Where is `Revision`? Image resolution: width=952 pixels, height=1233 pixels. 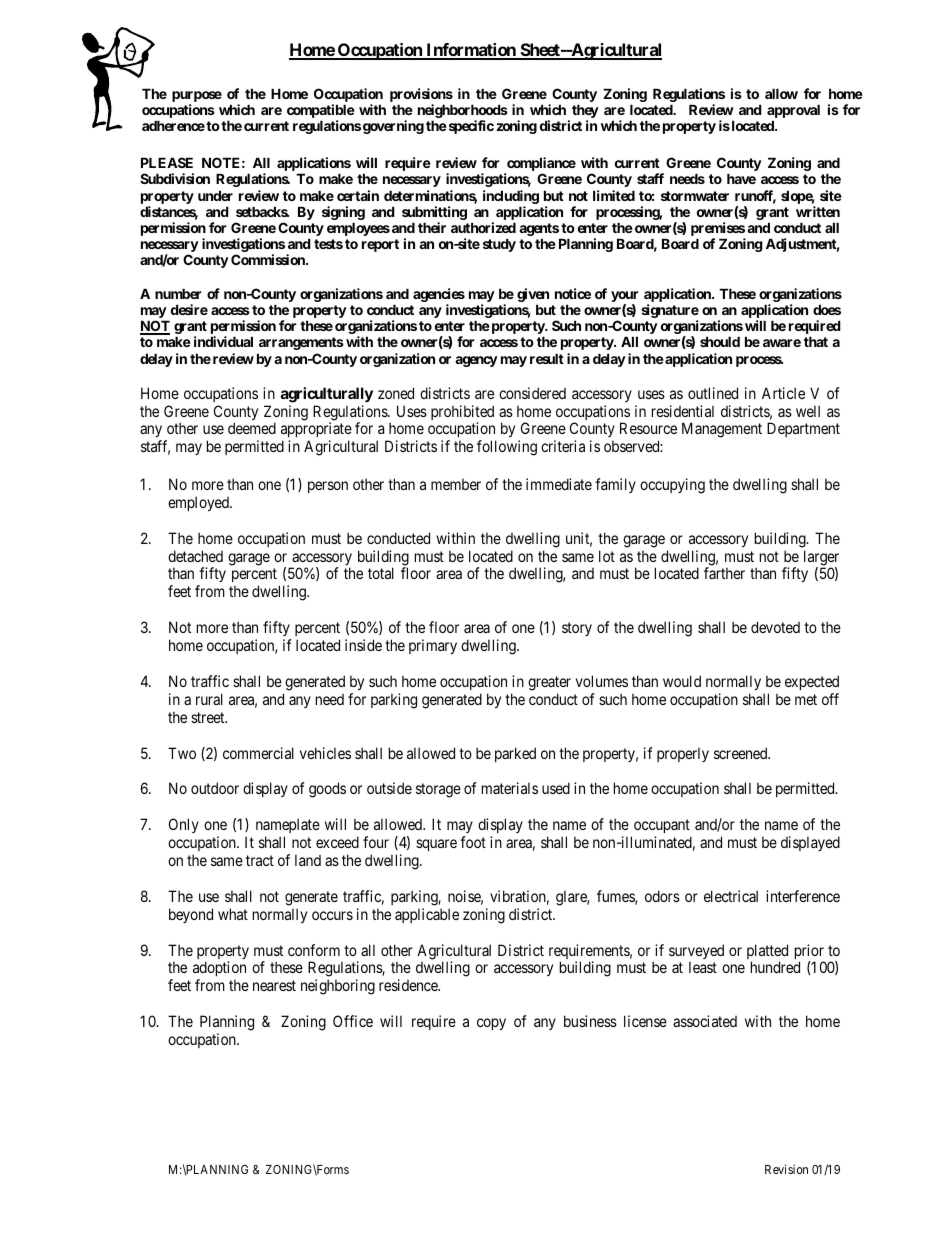 Revision is located at coordinates (786, 1169).
